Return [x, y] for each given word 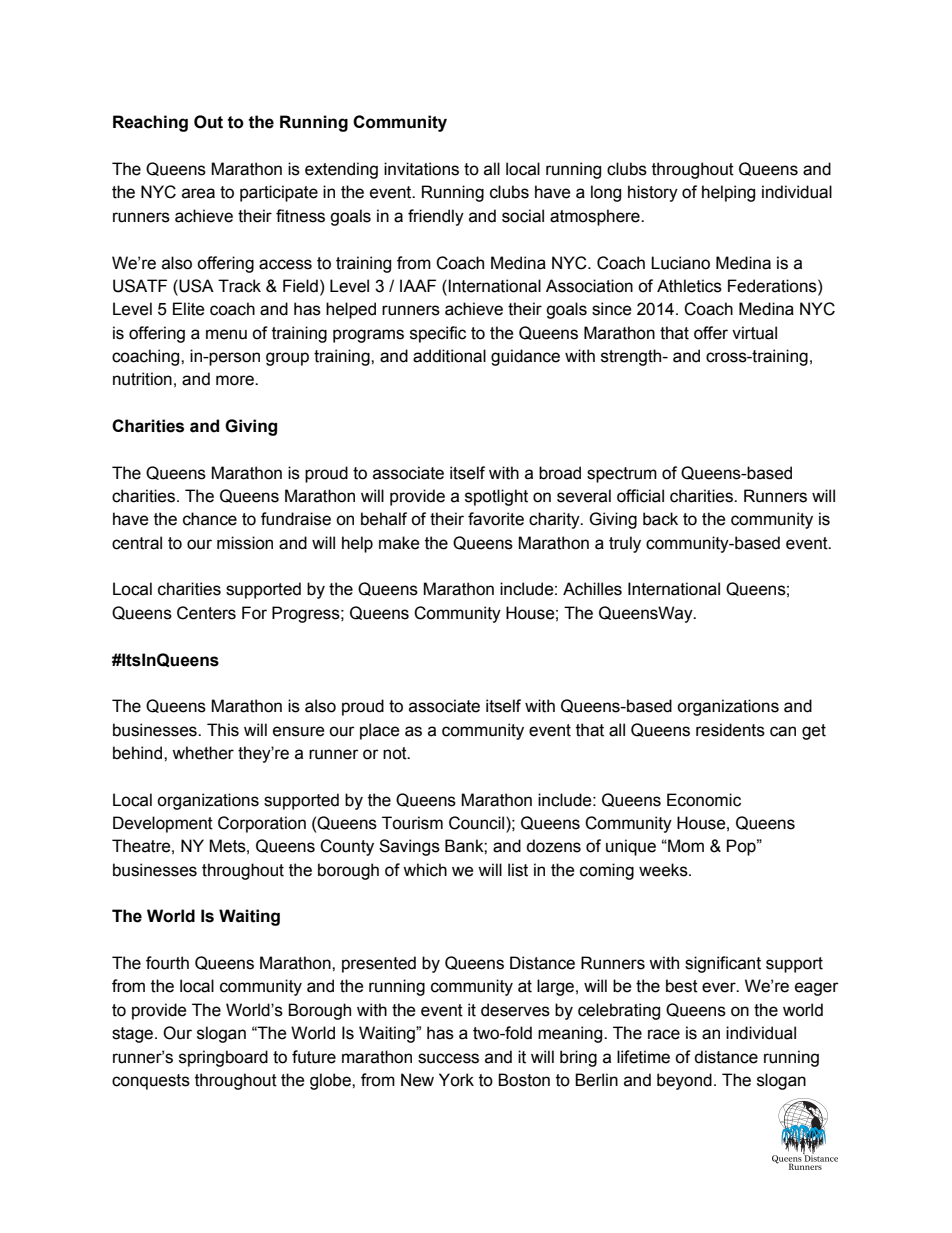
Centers [206, 613]
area [198, 193]
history [653, 193]
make [399, 543]
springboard [223, 1058]
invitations [421, 169]
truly [625, 544]
